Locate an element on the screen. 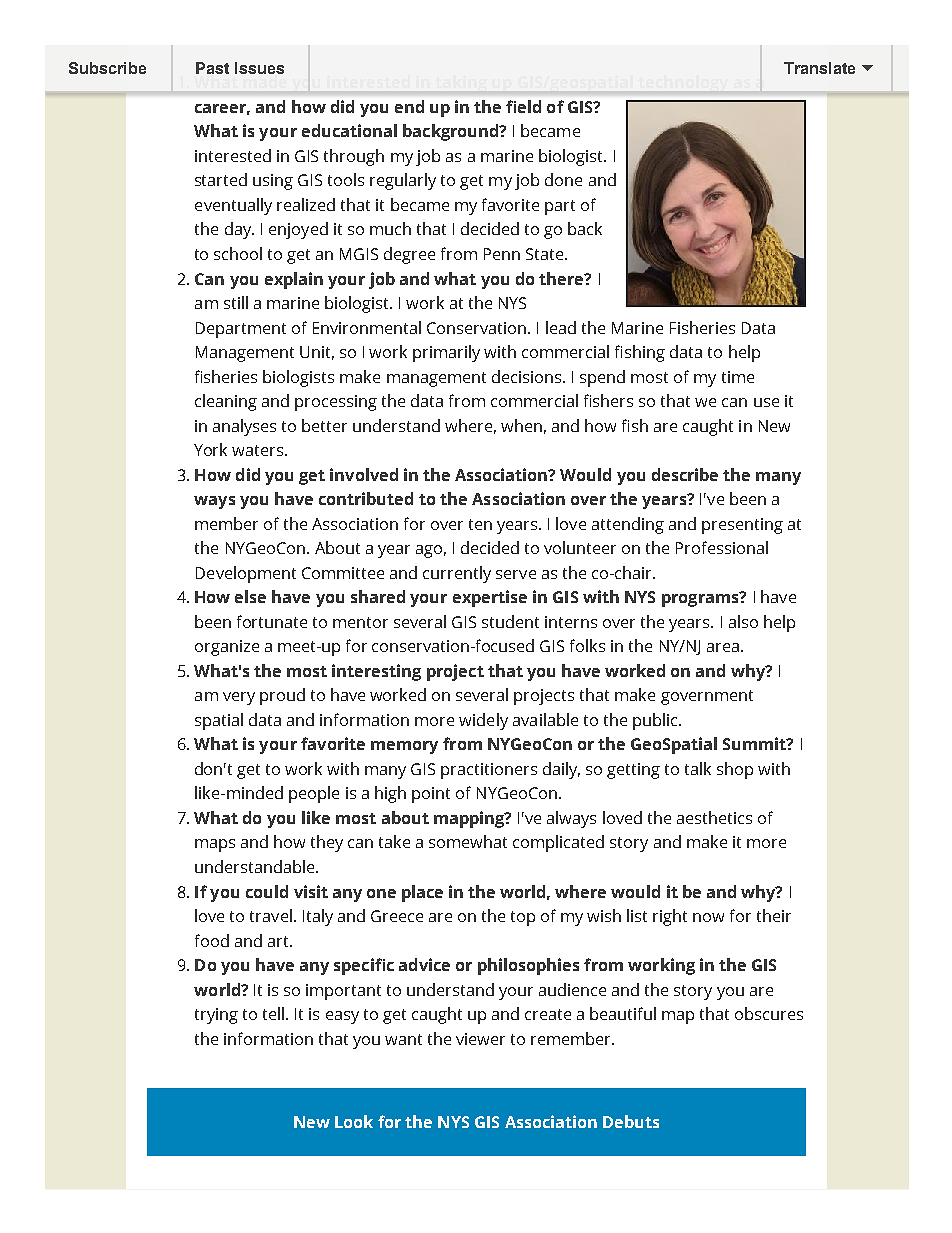  Penn is located at coordinates (502, 254).
